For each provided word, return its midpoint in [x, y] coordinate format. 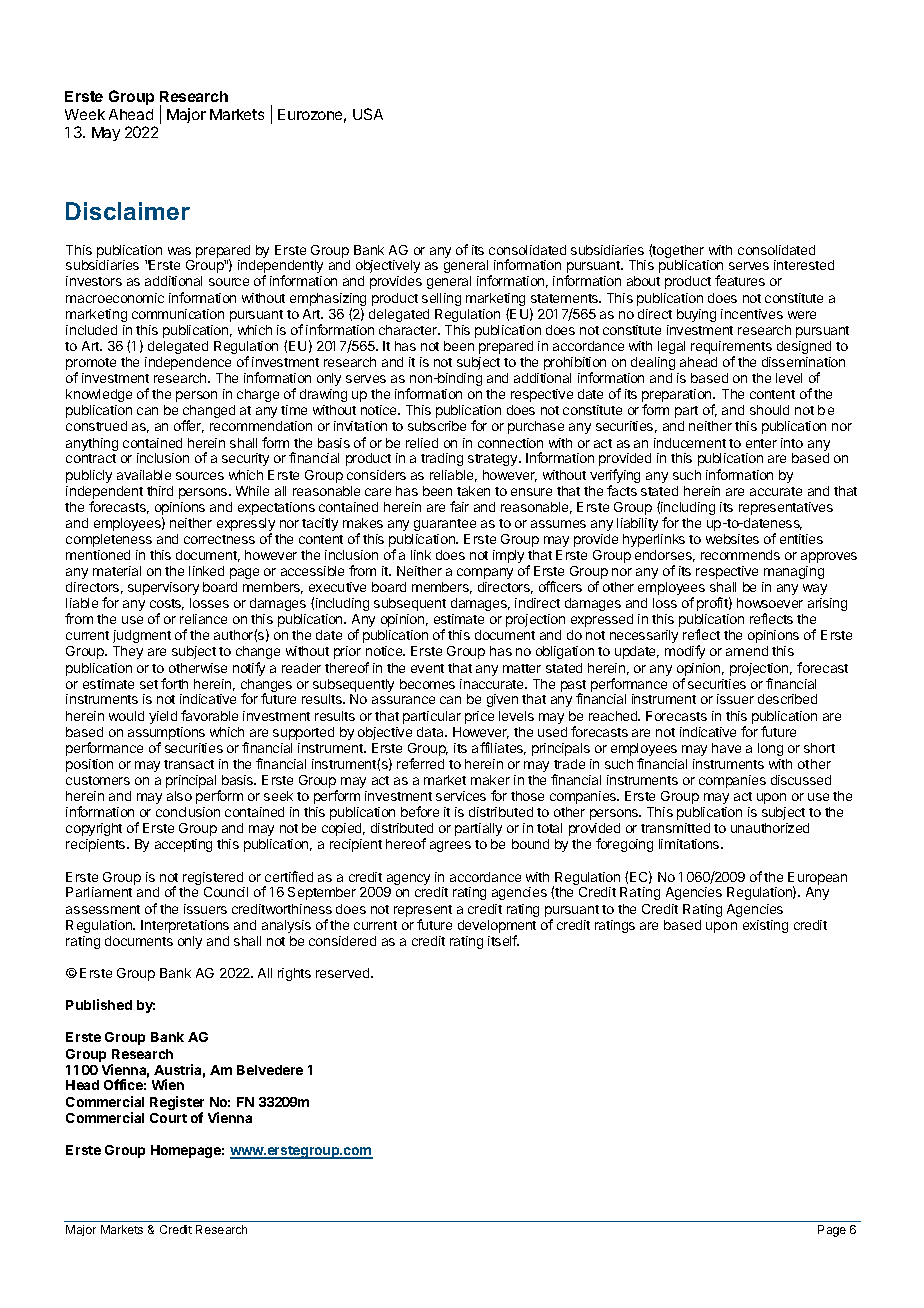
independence [188, 363]
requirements [731, 349]
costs [167, 604]
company [485, 573]
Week [85, 114]
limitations [690, 844]
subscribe [437, 426]
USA [368, 114]
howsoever [770, 603]
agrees [450, 846]
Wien [168, 1084]
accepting [183, 845]
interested [804, 265]
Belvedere [270, 1070]
